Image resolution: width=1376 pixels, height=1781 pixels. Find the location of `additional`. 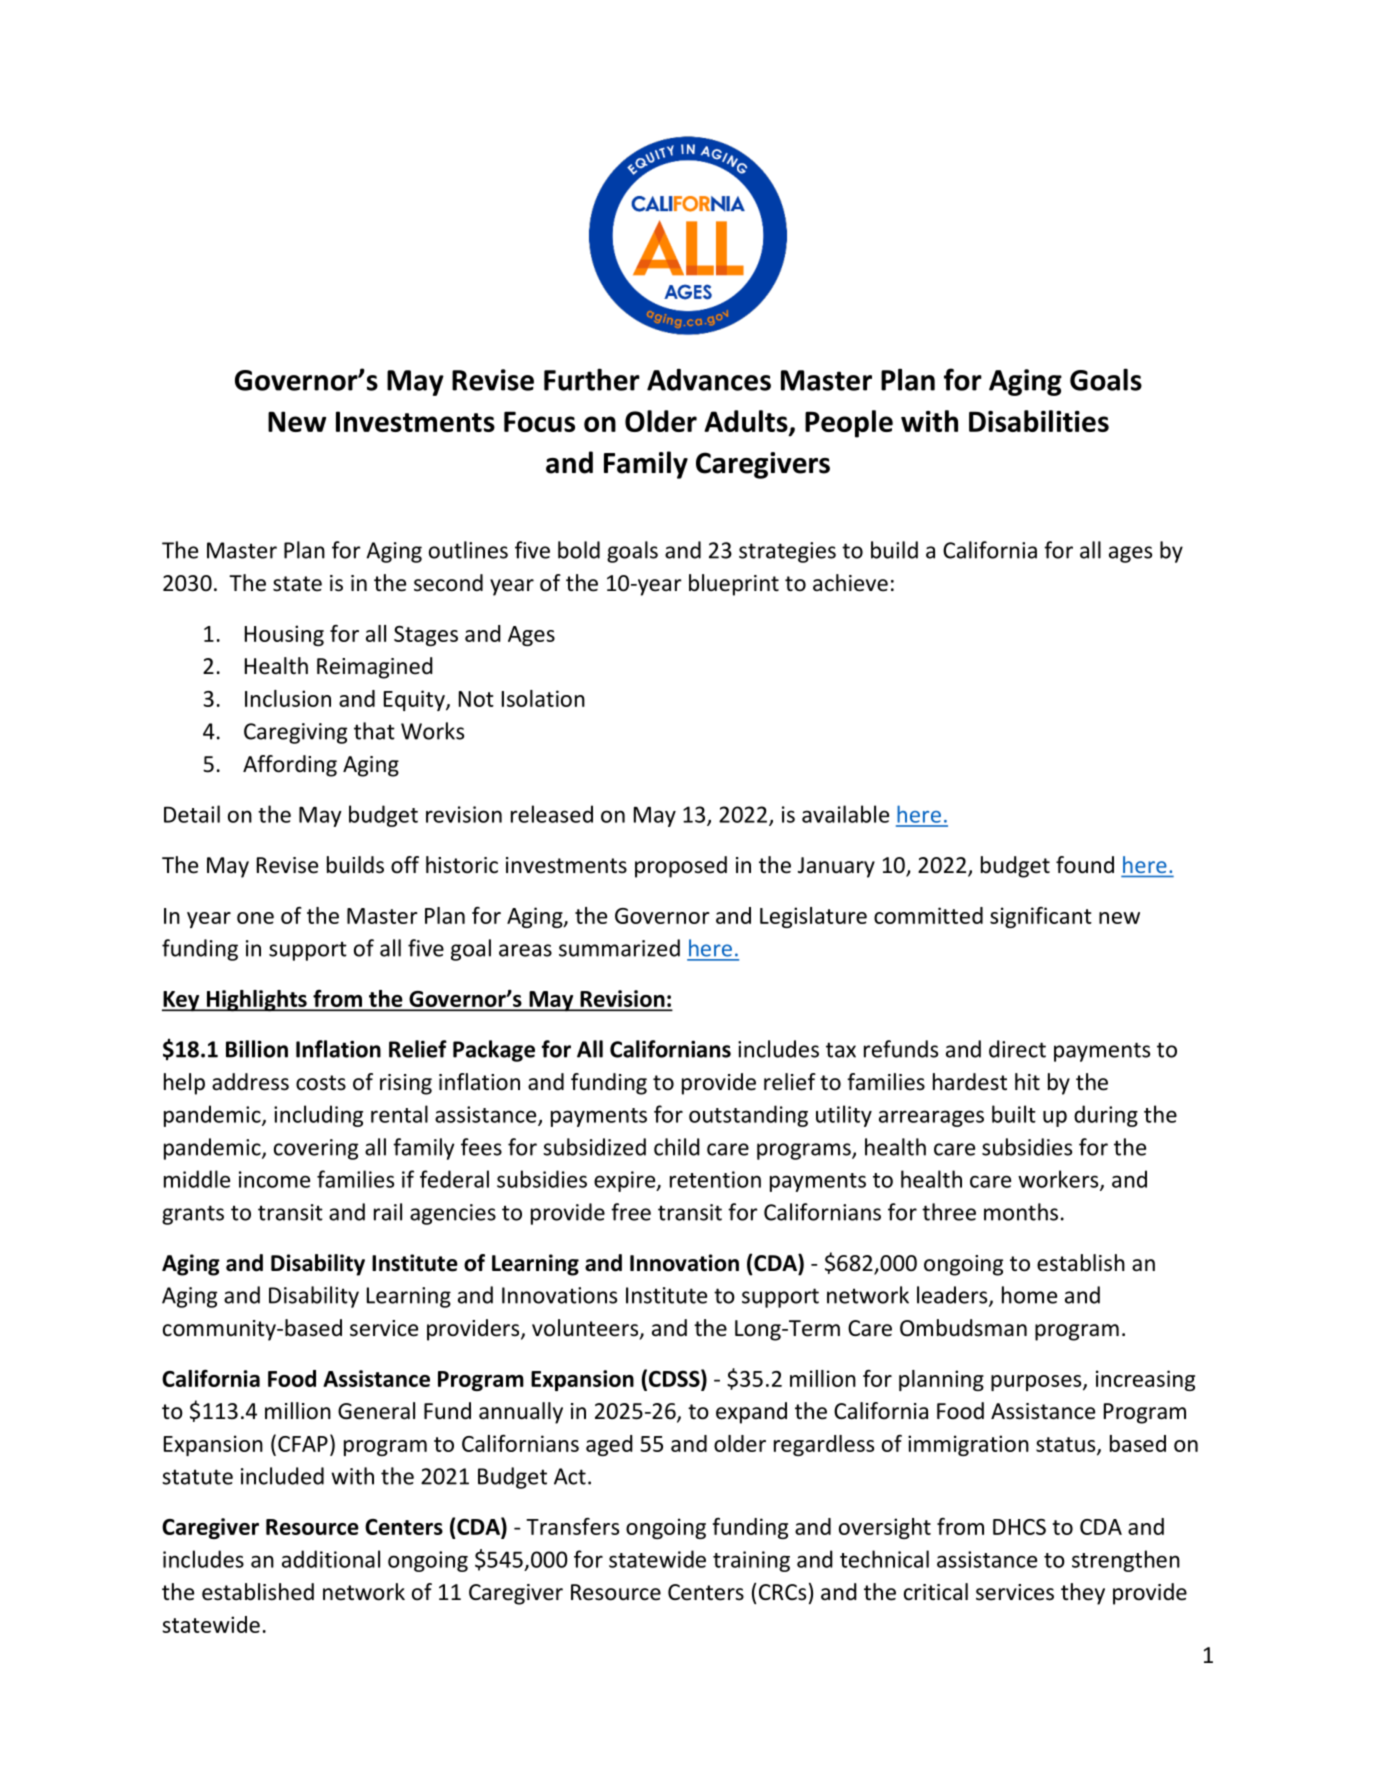

additional is located at coordinates (331, 1559).
